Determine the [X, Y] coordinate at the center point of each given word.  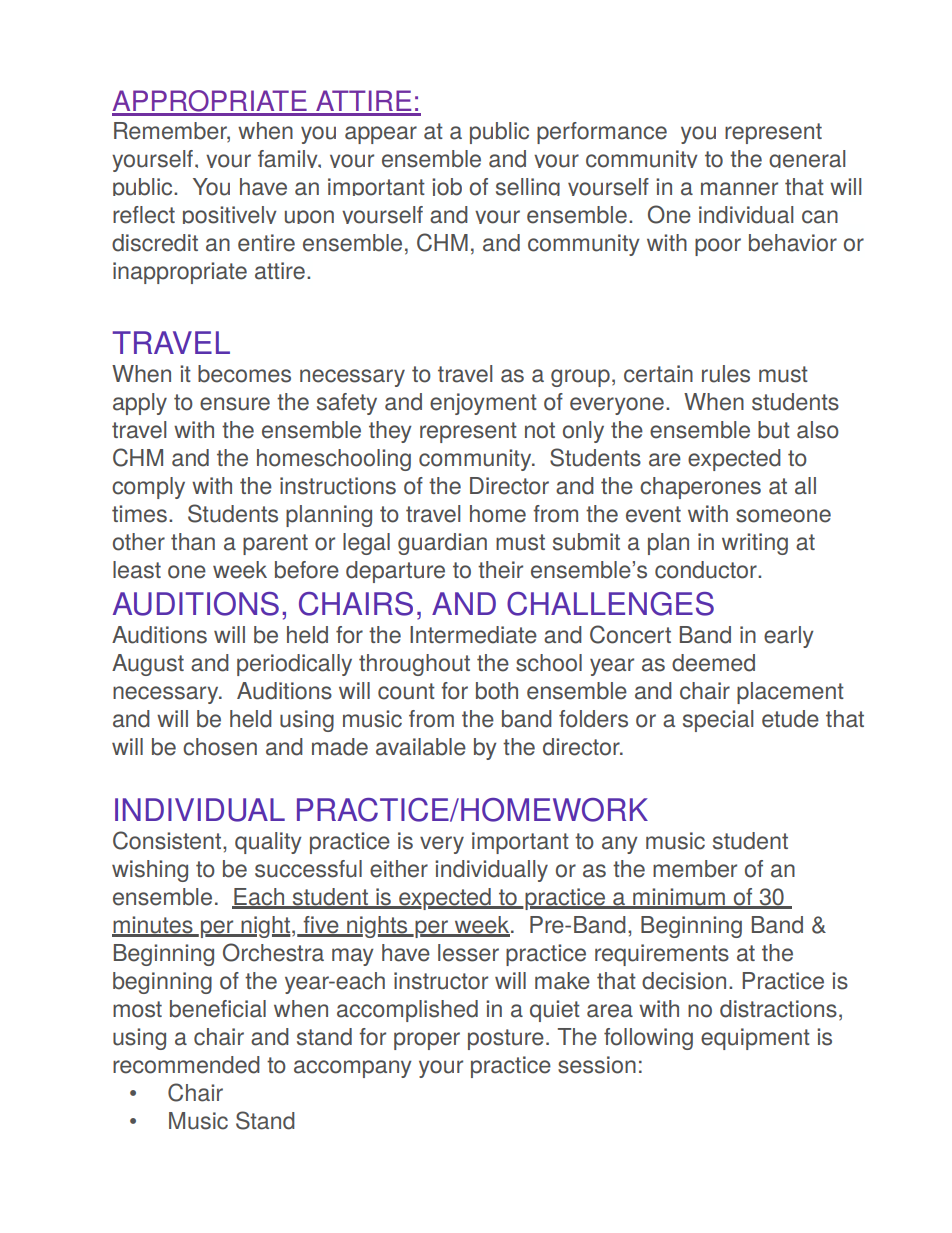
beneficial [218, 1009]
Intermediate [473, 635]
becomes [244, 374]
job [447, 187]
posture [506, 1039]
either [399, 869]
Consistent [168, 840]
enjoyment [483, 404]
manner [739, 189]
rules [726, 374]
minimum [679, 898]
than [193, 542]
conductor [707, 570]
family [289, 159]
